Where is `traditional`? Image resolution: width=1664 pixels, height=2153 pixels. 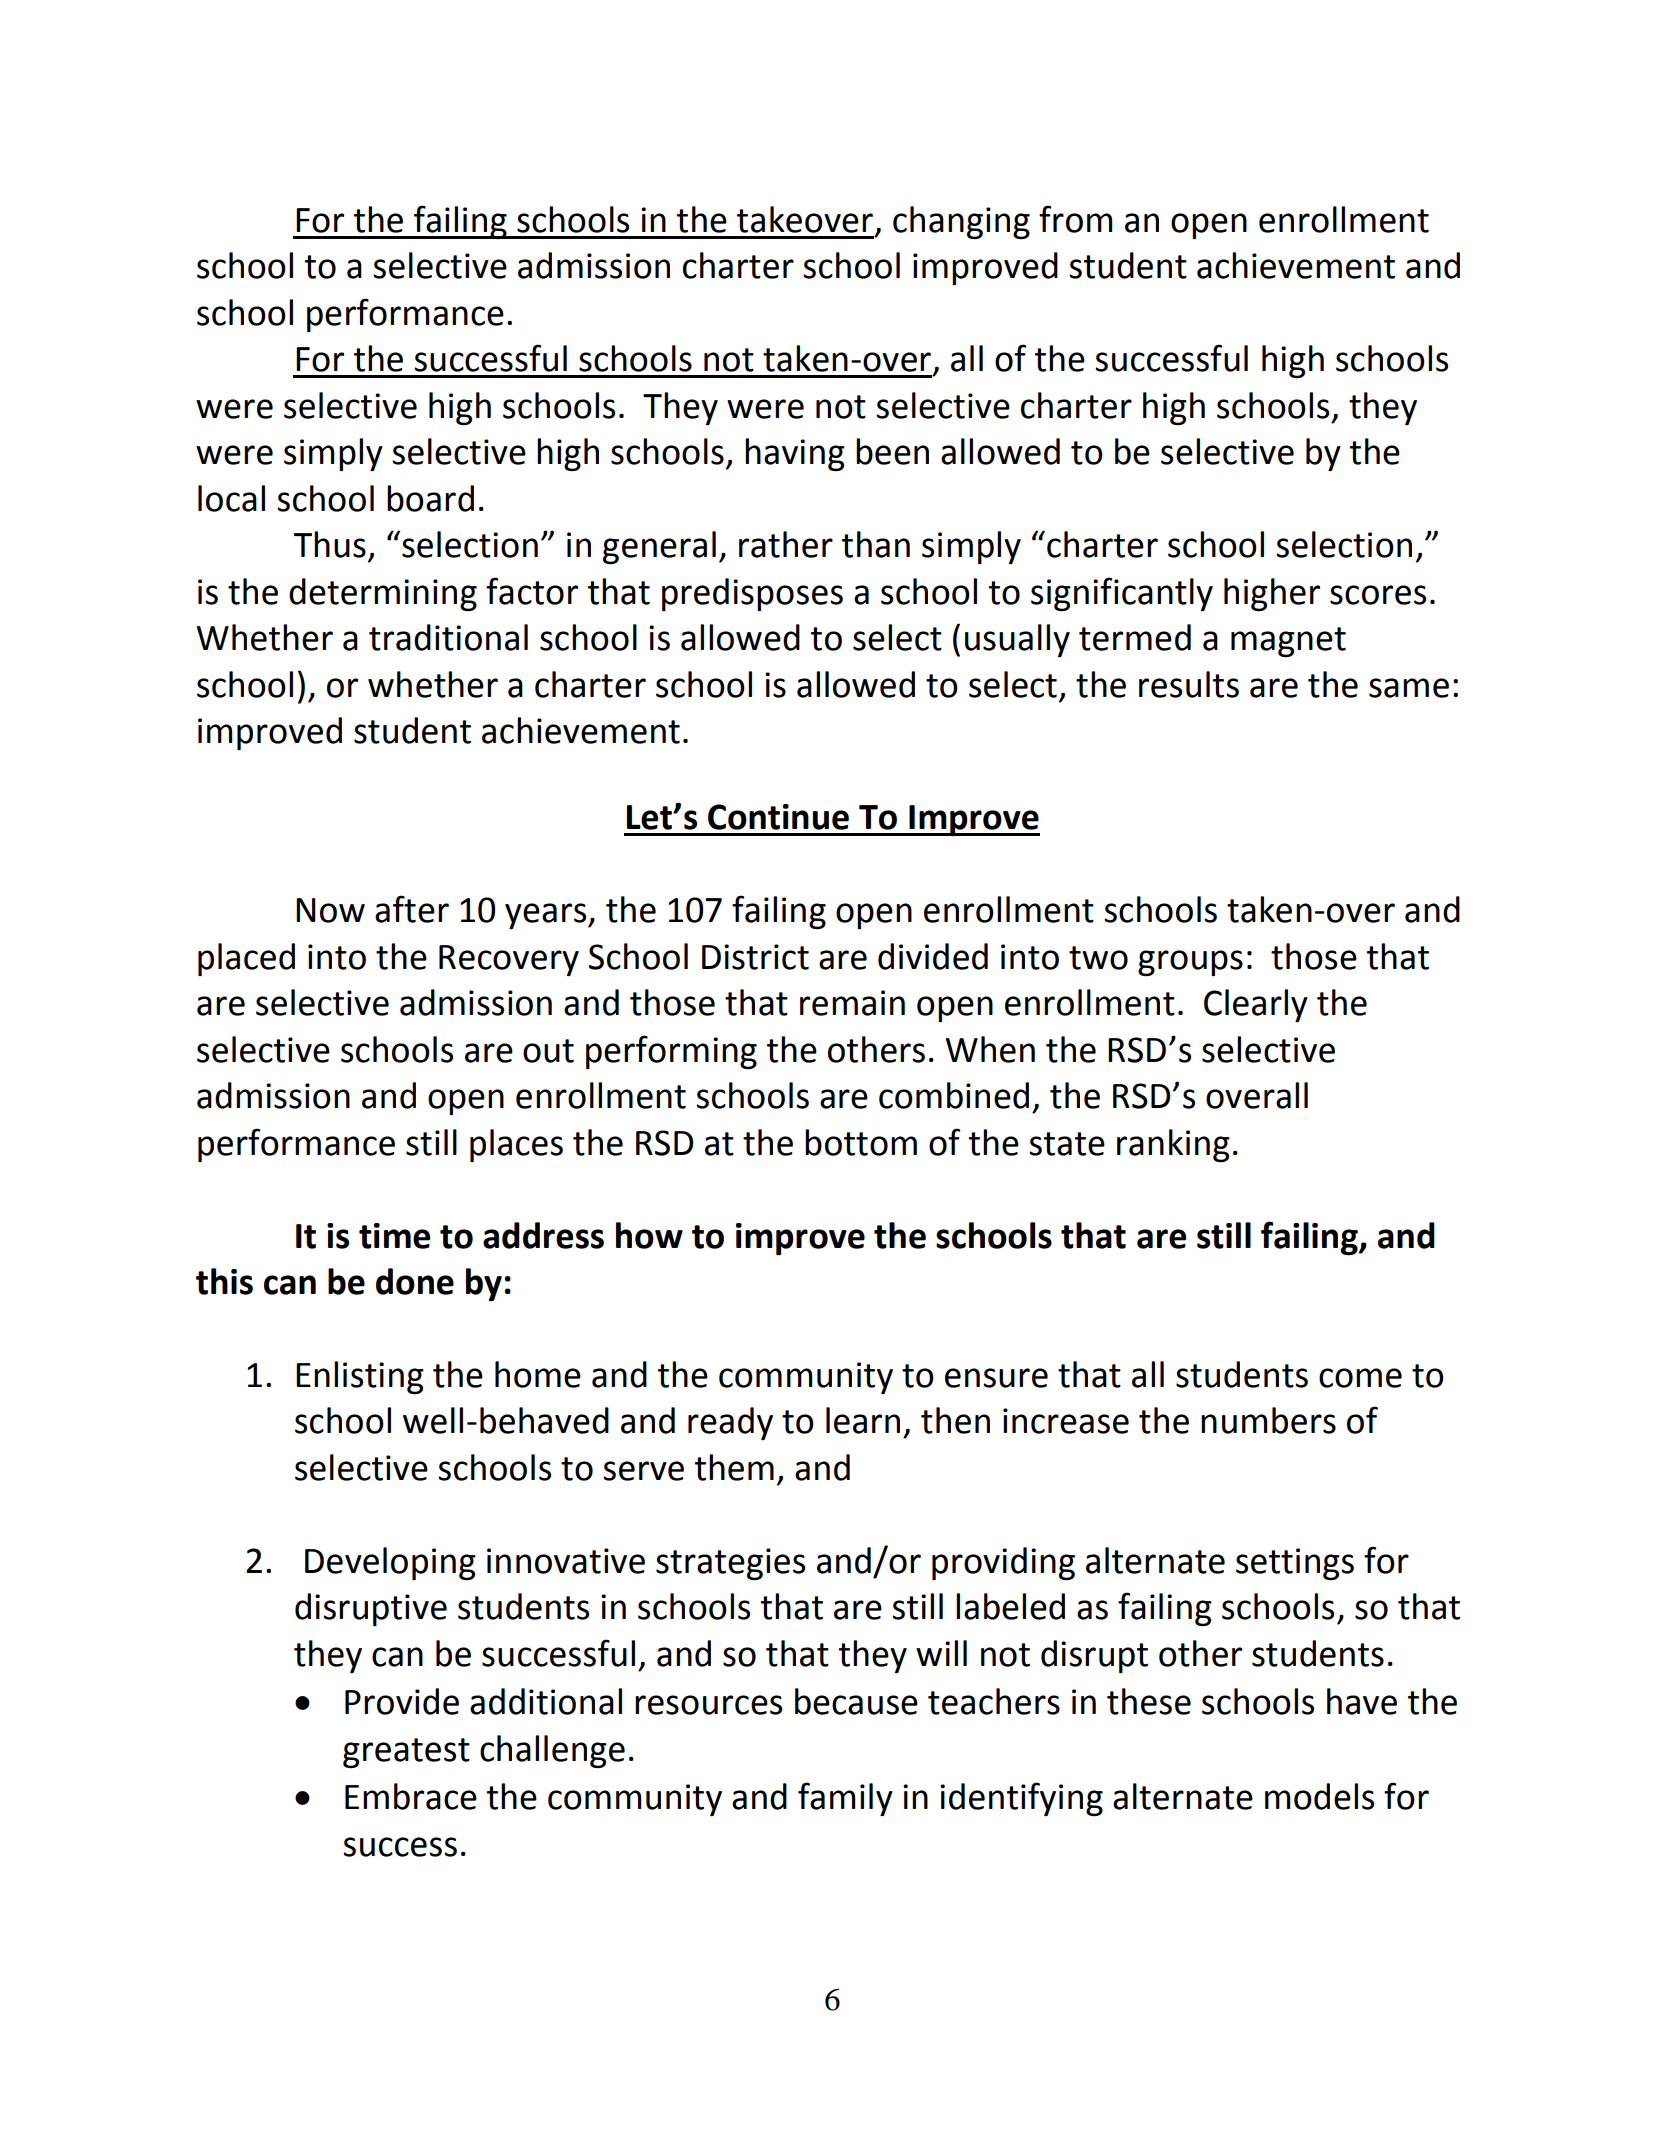
traditional is located at coordinates (448, 637).
